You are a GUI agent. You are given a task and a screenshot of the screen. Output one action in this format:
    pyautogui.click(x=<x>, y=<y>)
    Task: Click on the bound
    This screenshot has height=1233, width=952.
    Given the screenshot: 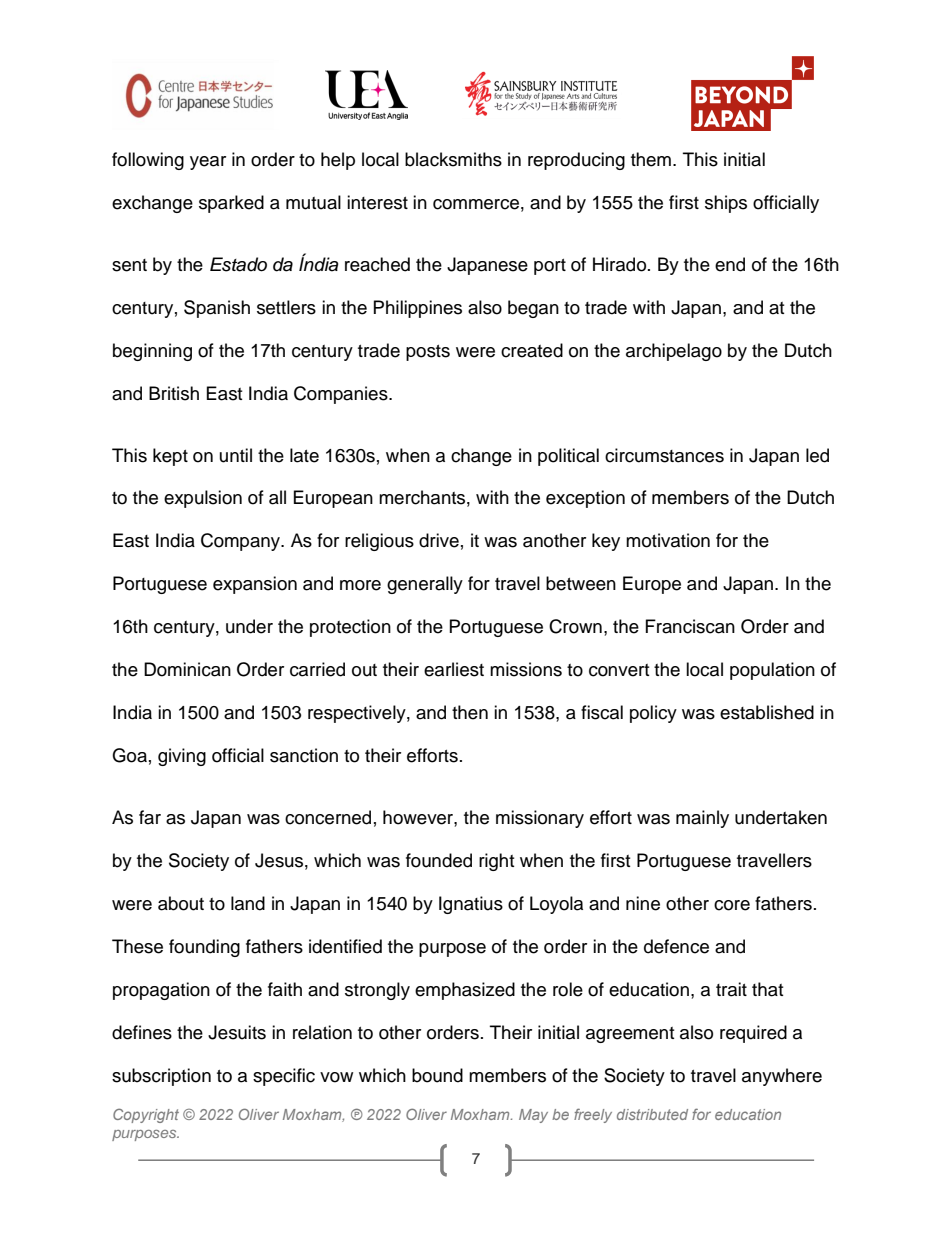 What is the action you would take?
    pyautogui.click(x=437, y=1075)
